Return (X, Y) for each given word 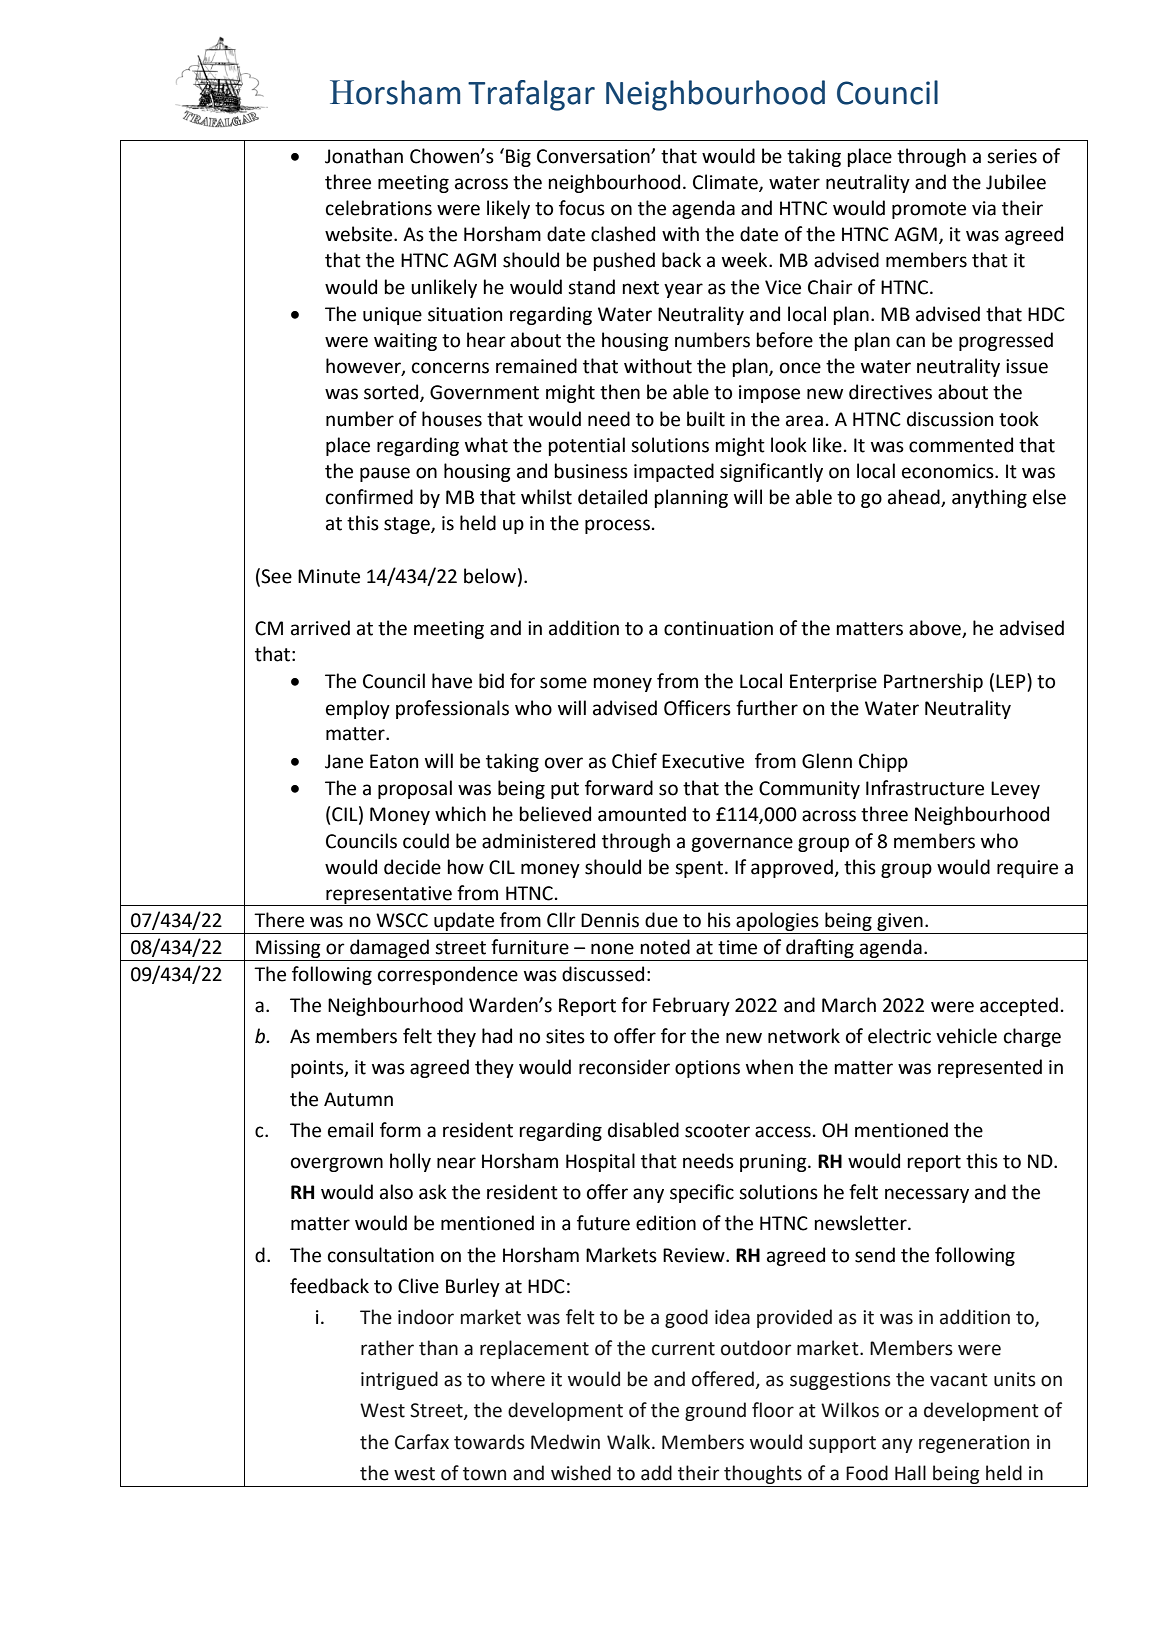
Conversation (594, 156)
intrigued (399, 1380)
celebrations (379, 208)
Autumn (358, 1099)
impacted (674, 472)
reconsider (624, 1067)
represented (990, 1068)
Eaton (394, 761)
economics (949, 471)
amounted (642, 814)
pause (385, 474)
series (1012, 156)
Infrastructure (925, 788)
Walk (630, 1442)
